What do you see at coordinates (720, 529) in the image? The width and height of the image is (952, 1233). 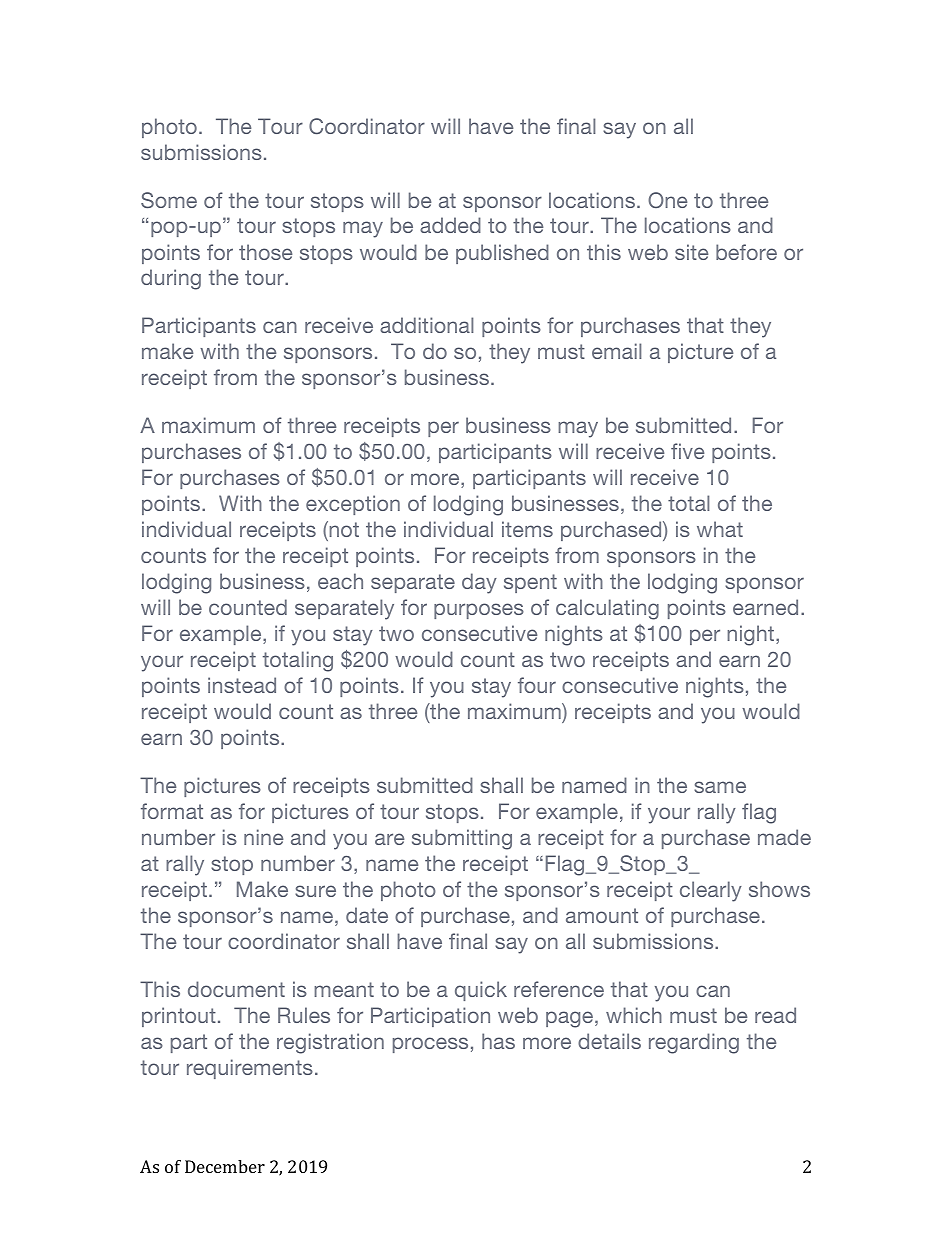 I see `what` at bounding box center [720, 529].
